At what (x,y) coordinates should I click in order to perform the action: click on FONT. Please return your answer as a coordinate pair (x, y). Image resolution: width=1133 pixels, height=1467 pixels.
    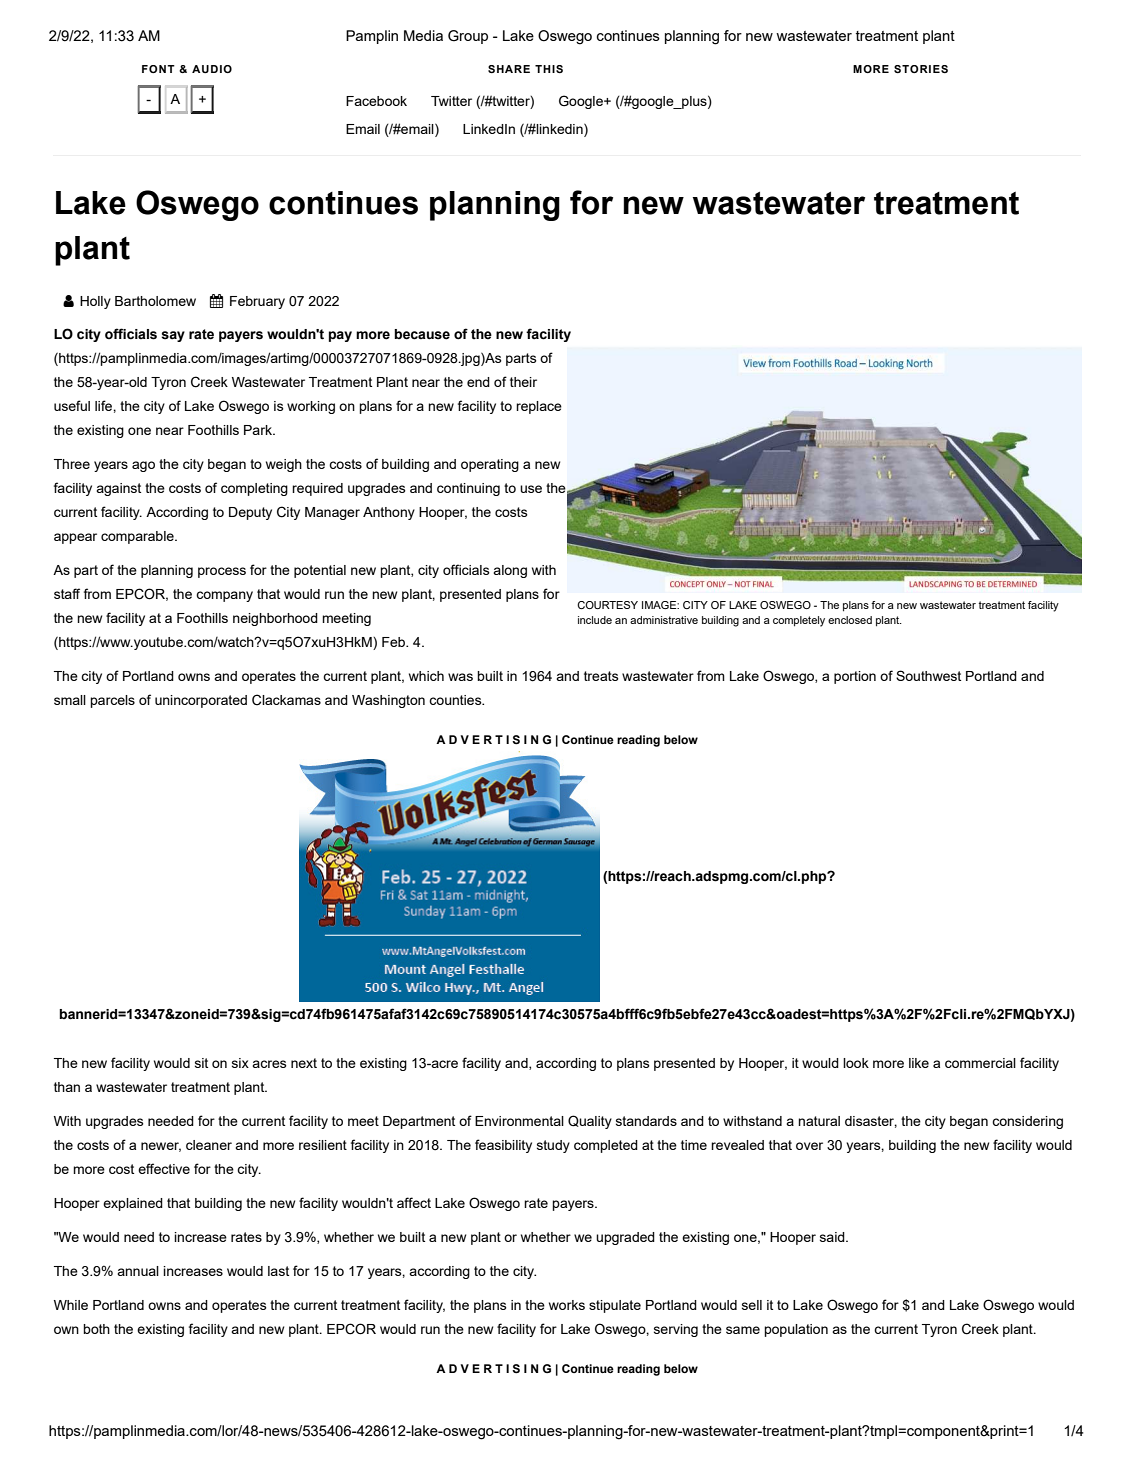
    Looking at the image, I should click on (158, 69).
